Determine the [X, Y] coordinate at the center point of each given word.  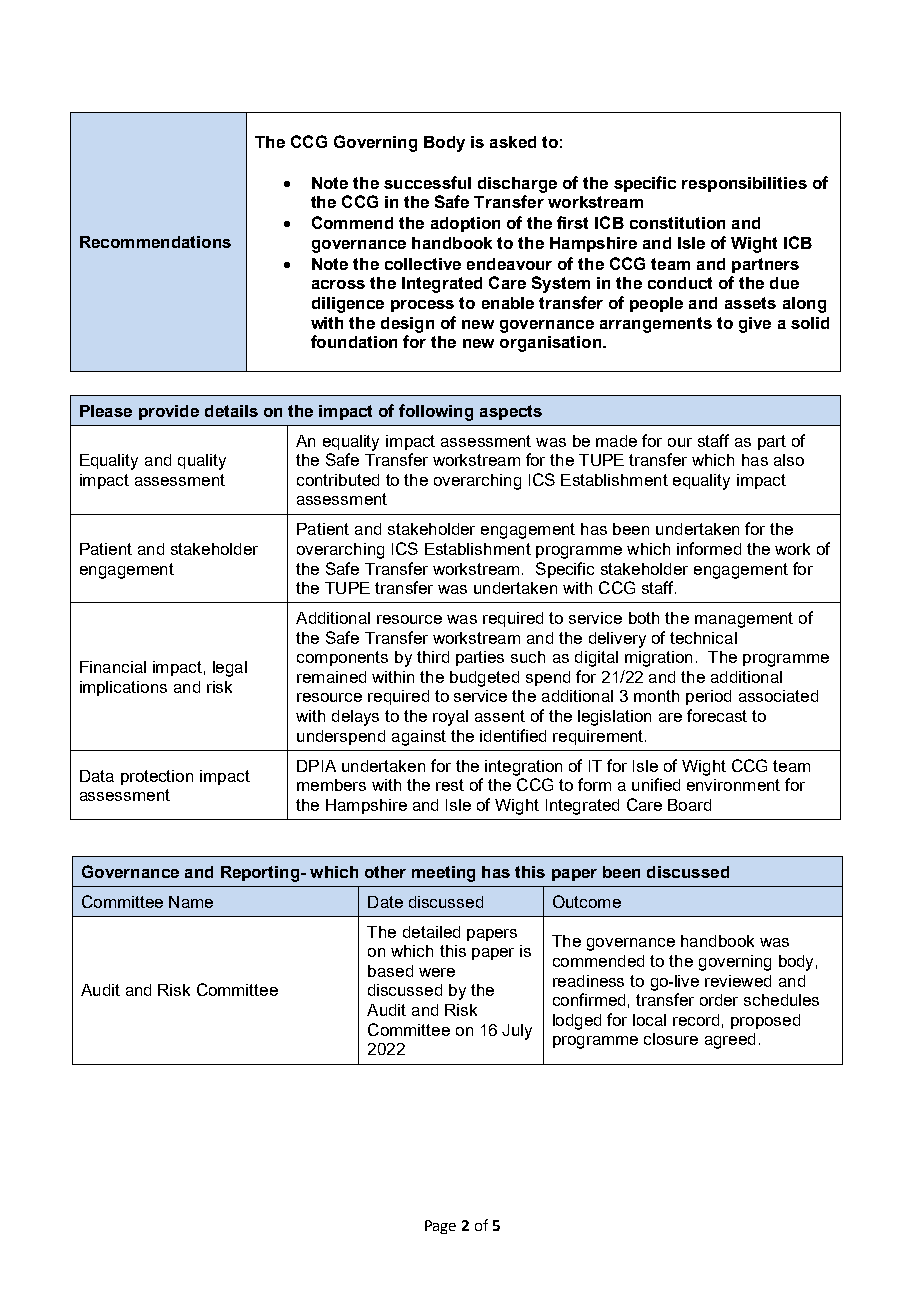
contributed [338, 480]
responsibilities [744, 184]
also [789, 460]
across [338, 284]
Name [191, 902]
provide [169, 412]
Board [689, 805]
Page [440, 1227]
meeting [443, 874]
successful [427, 182]
